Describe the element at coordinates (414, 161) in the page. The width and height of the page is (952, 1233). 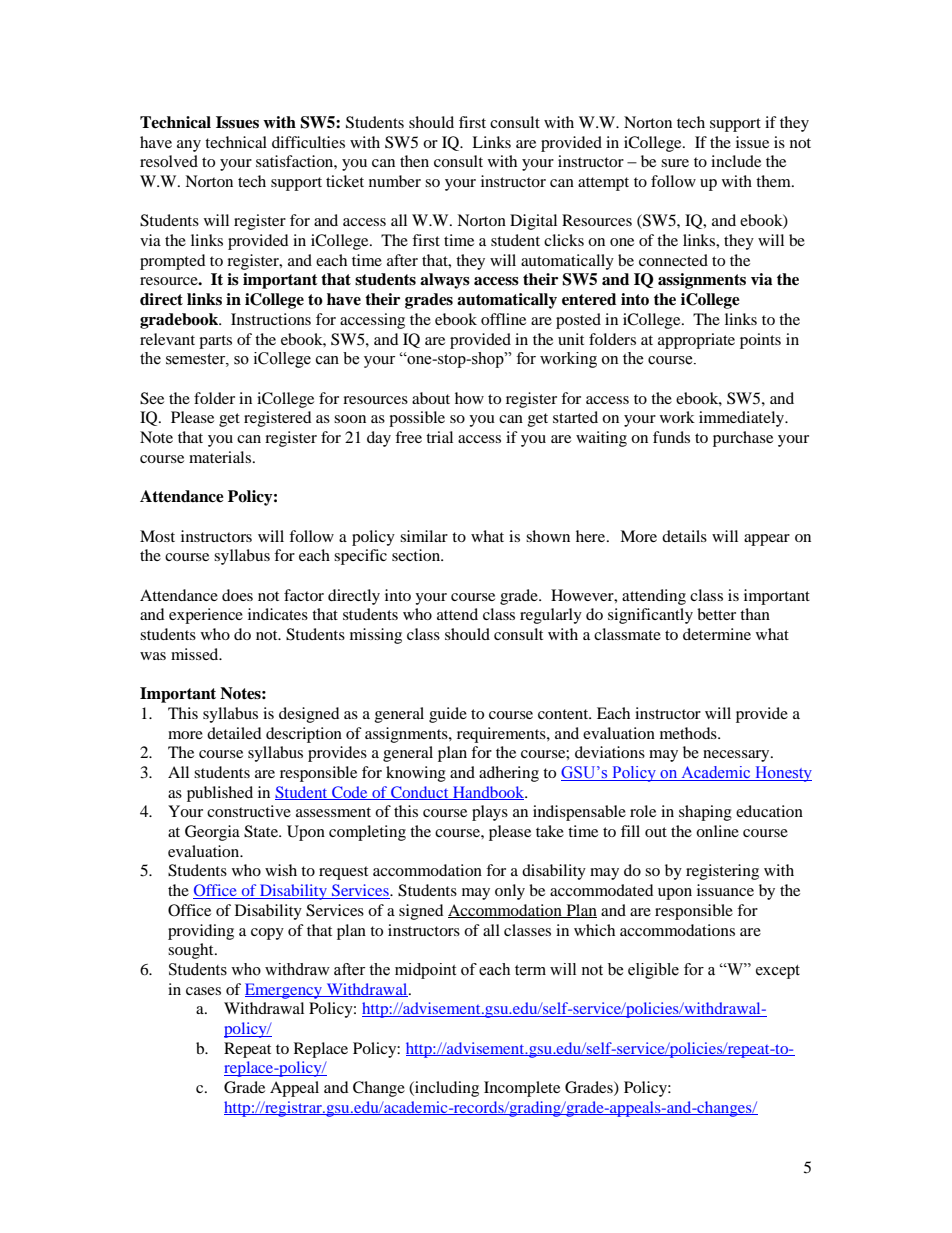
I see `then` at that location.
